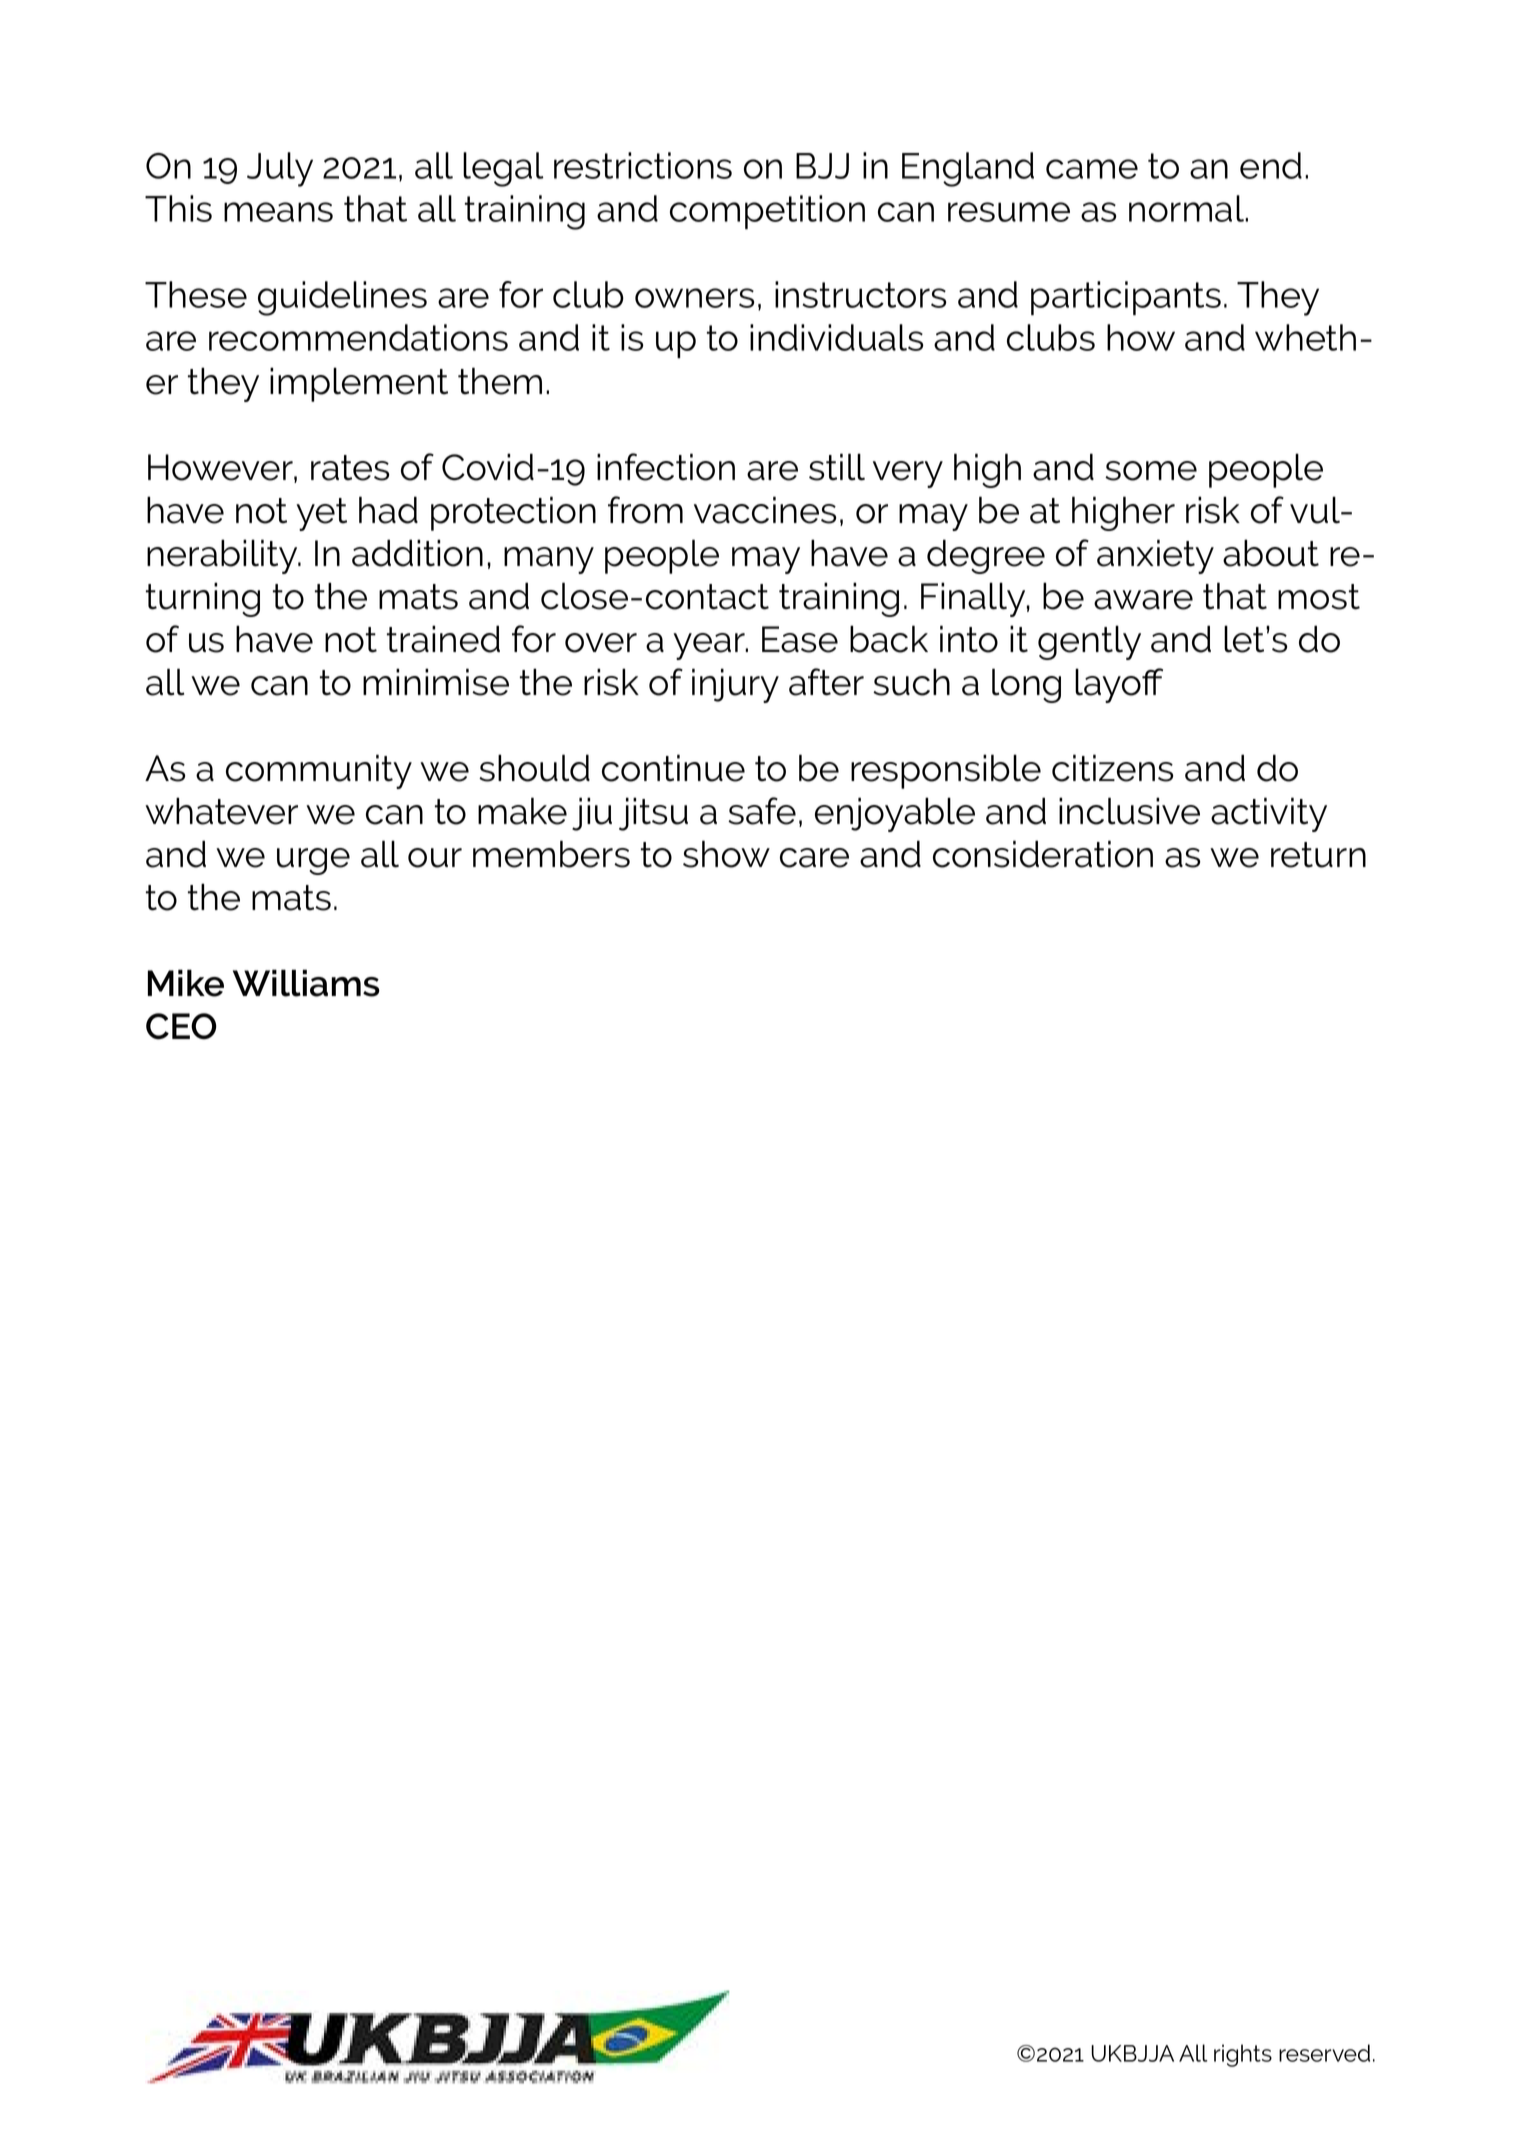 This image has width=1525, height=2156. Describe the element at coordinates (1324, 2053) in the image. I see `reserved` at that location.
